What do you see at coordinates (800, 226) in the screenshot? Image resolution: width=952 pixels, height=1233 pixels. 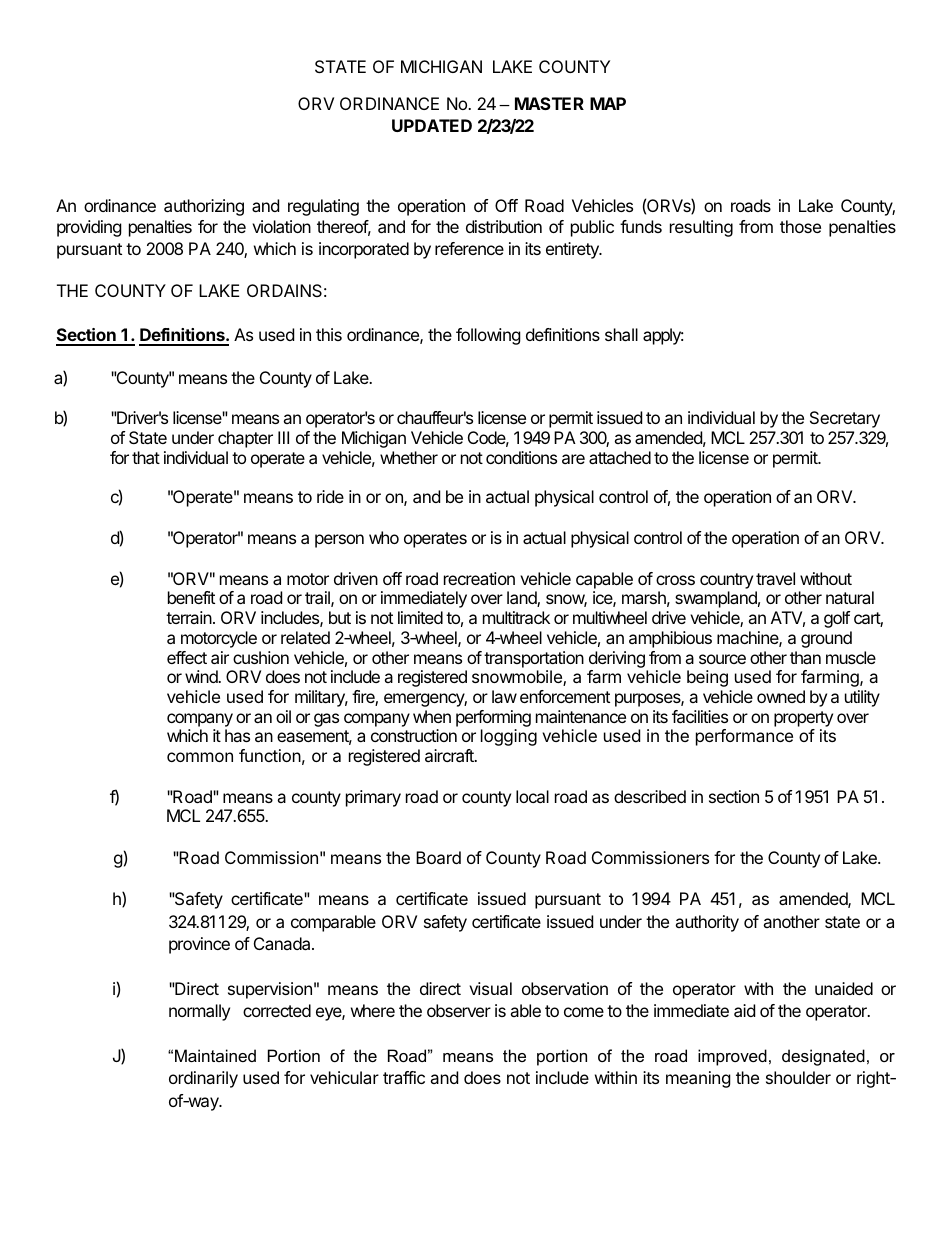 I see `those` at bounding box center [800, 226].
